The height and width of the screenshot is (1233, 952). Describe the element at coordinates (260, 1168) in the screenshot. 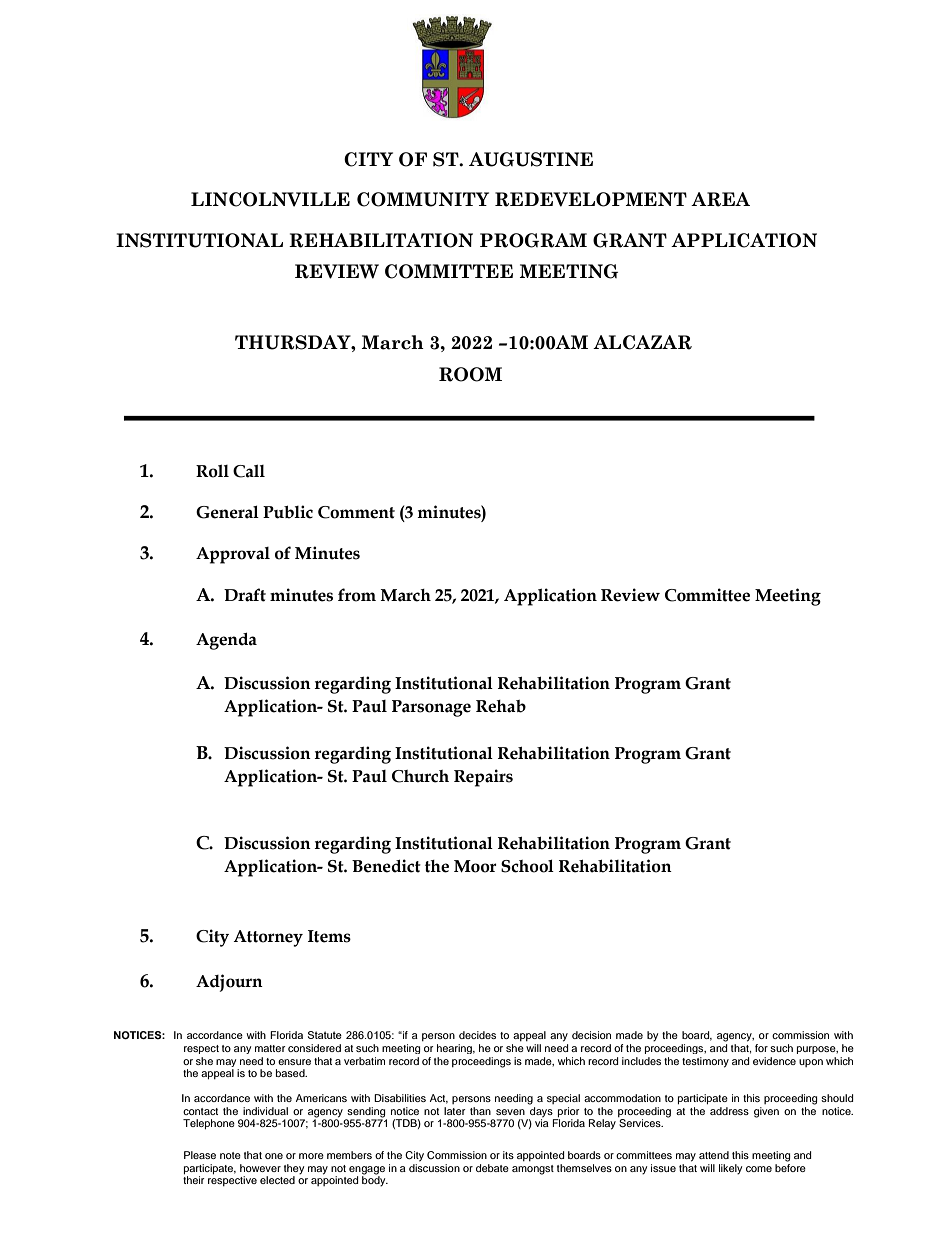

I see `however` at that location.
